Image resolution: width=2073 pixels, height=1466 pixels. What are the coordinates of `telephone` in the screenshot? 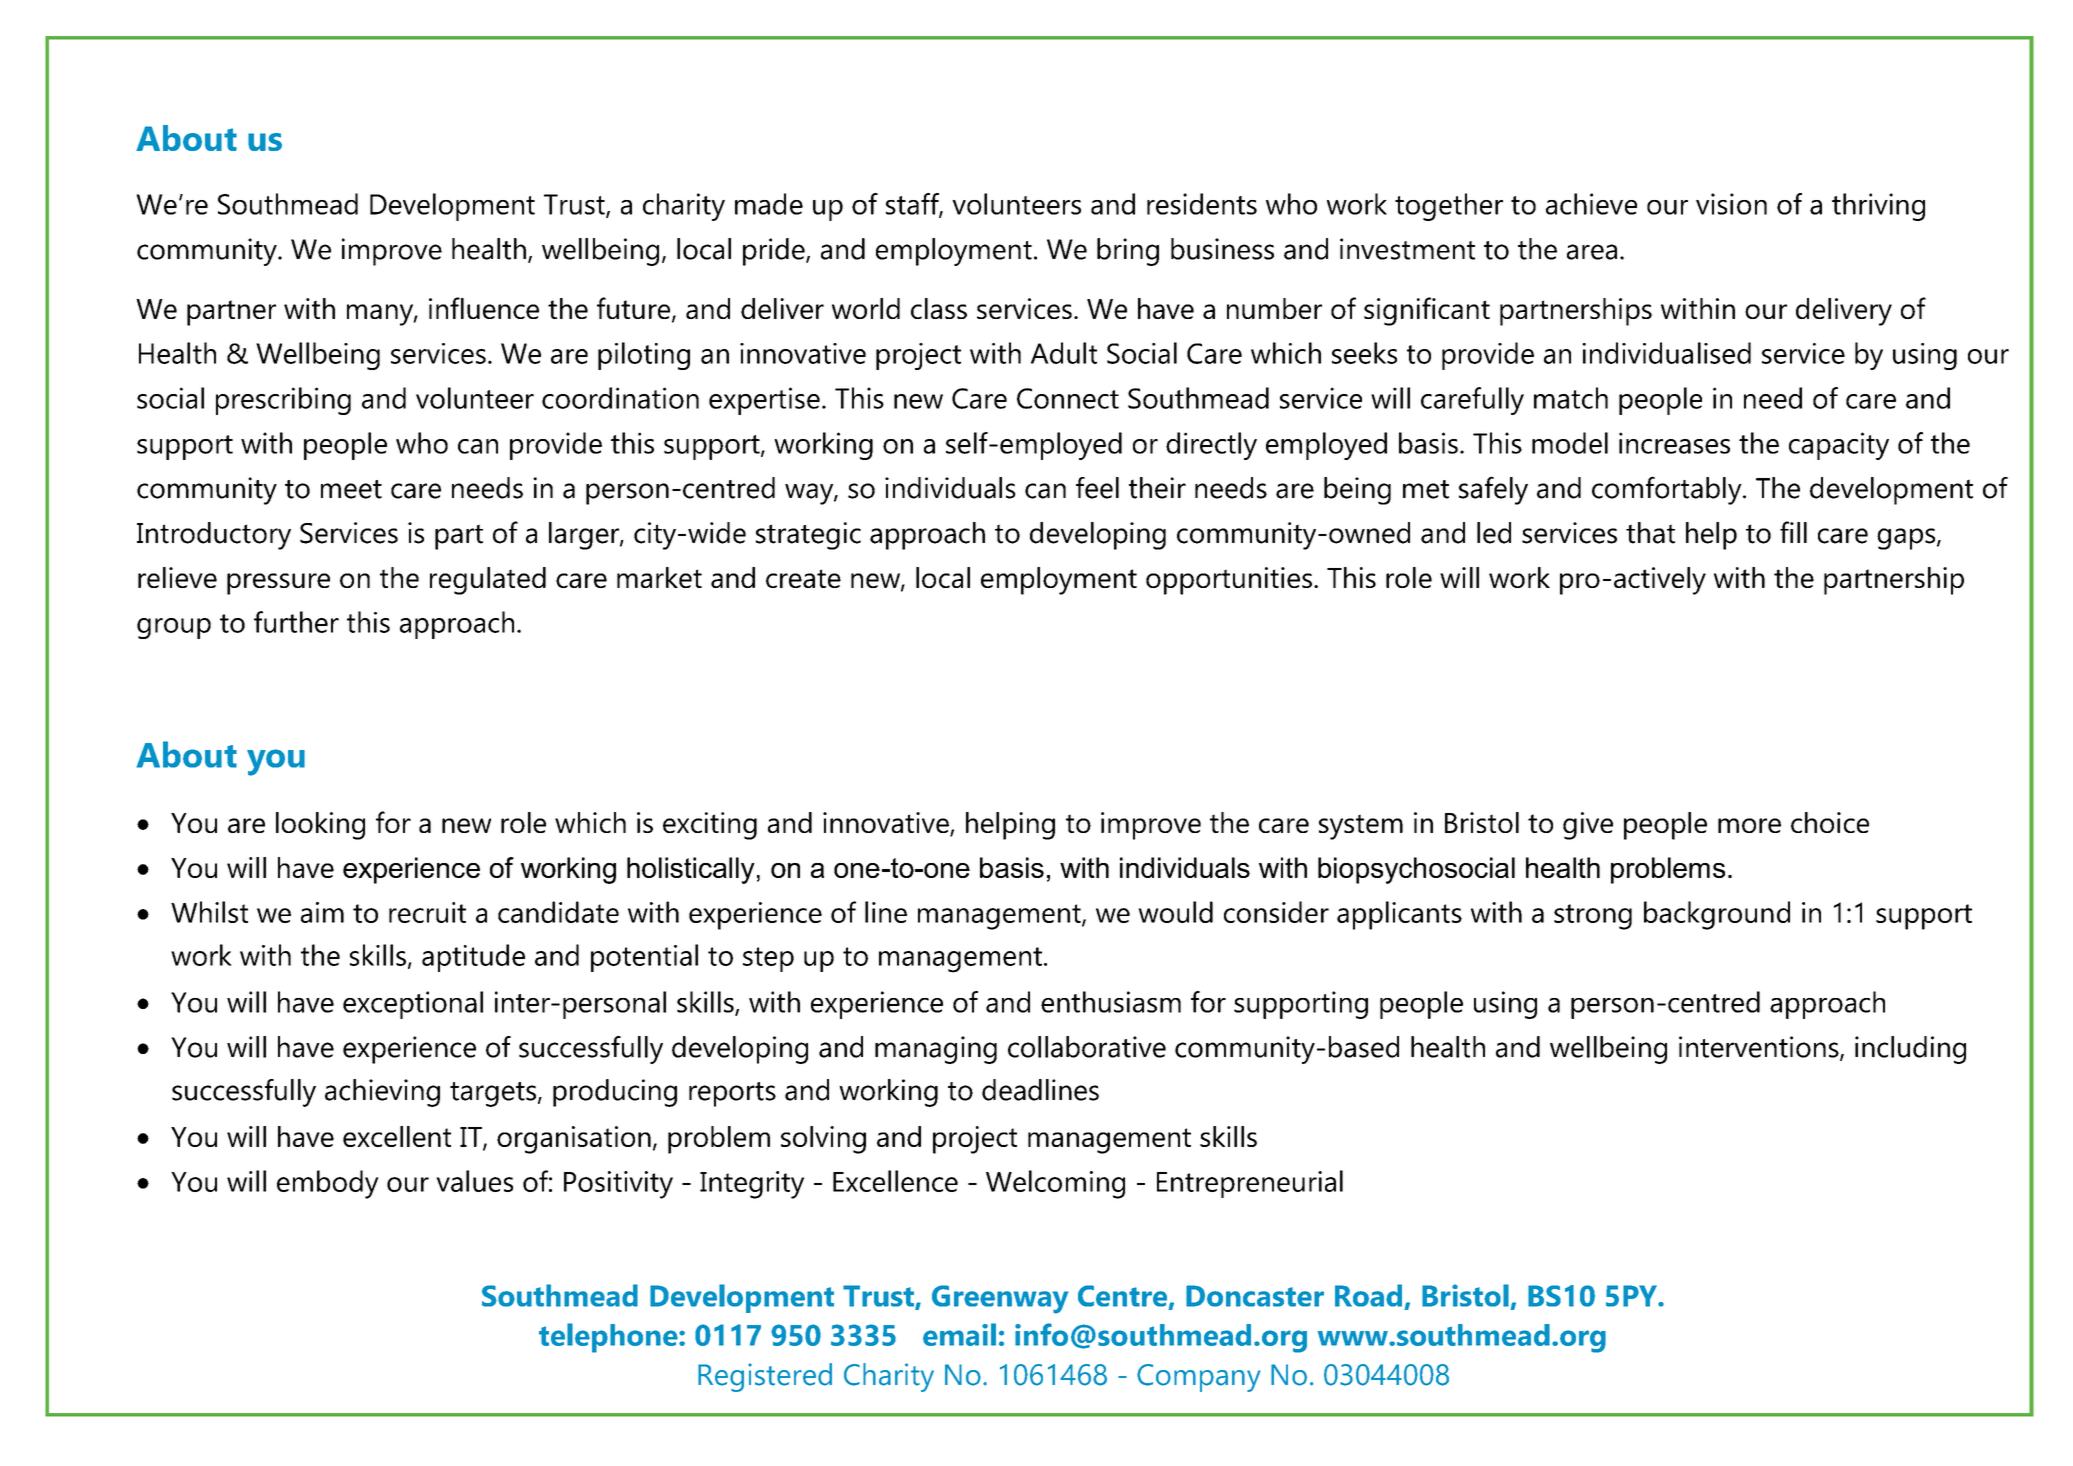 It's located at (609, 1338).
